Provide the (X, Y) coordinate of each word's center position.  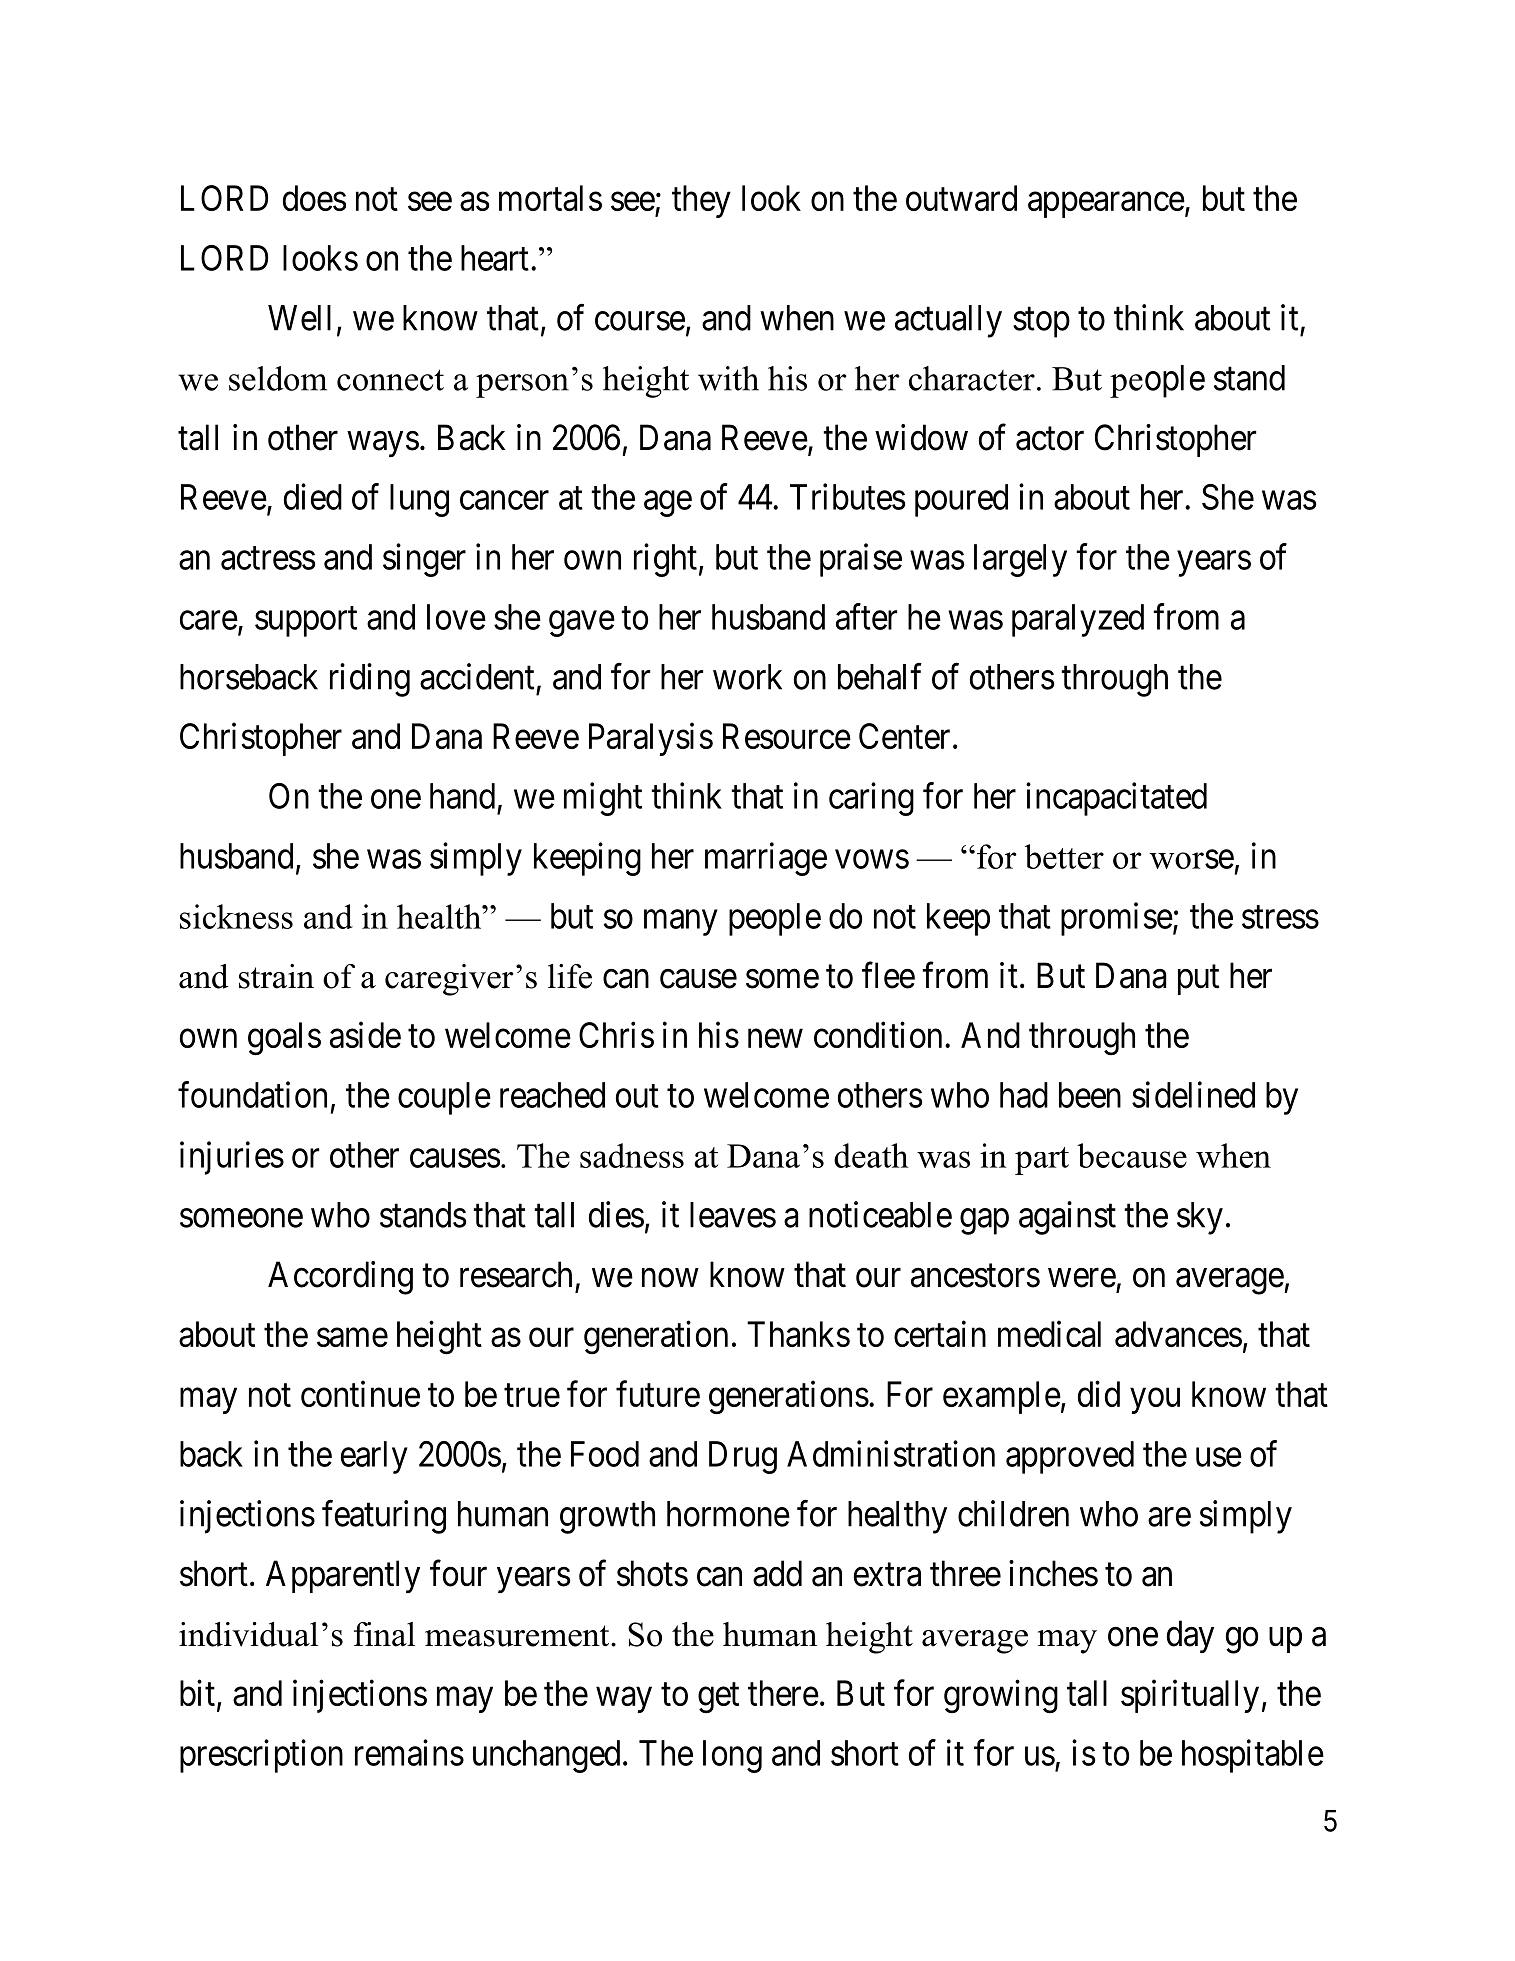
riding (370, 680)
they (701, 201)
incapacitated (1116, 799)
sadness (632, 1155)
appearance (1106, 205)
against (1067, 1218)
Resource (787, 736)
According (340, 1278)
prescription (261, 1756)
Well (299, 318)
